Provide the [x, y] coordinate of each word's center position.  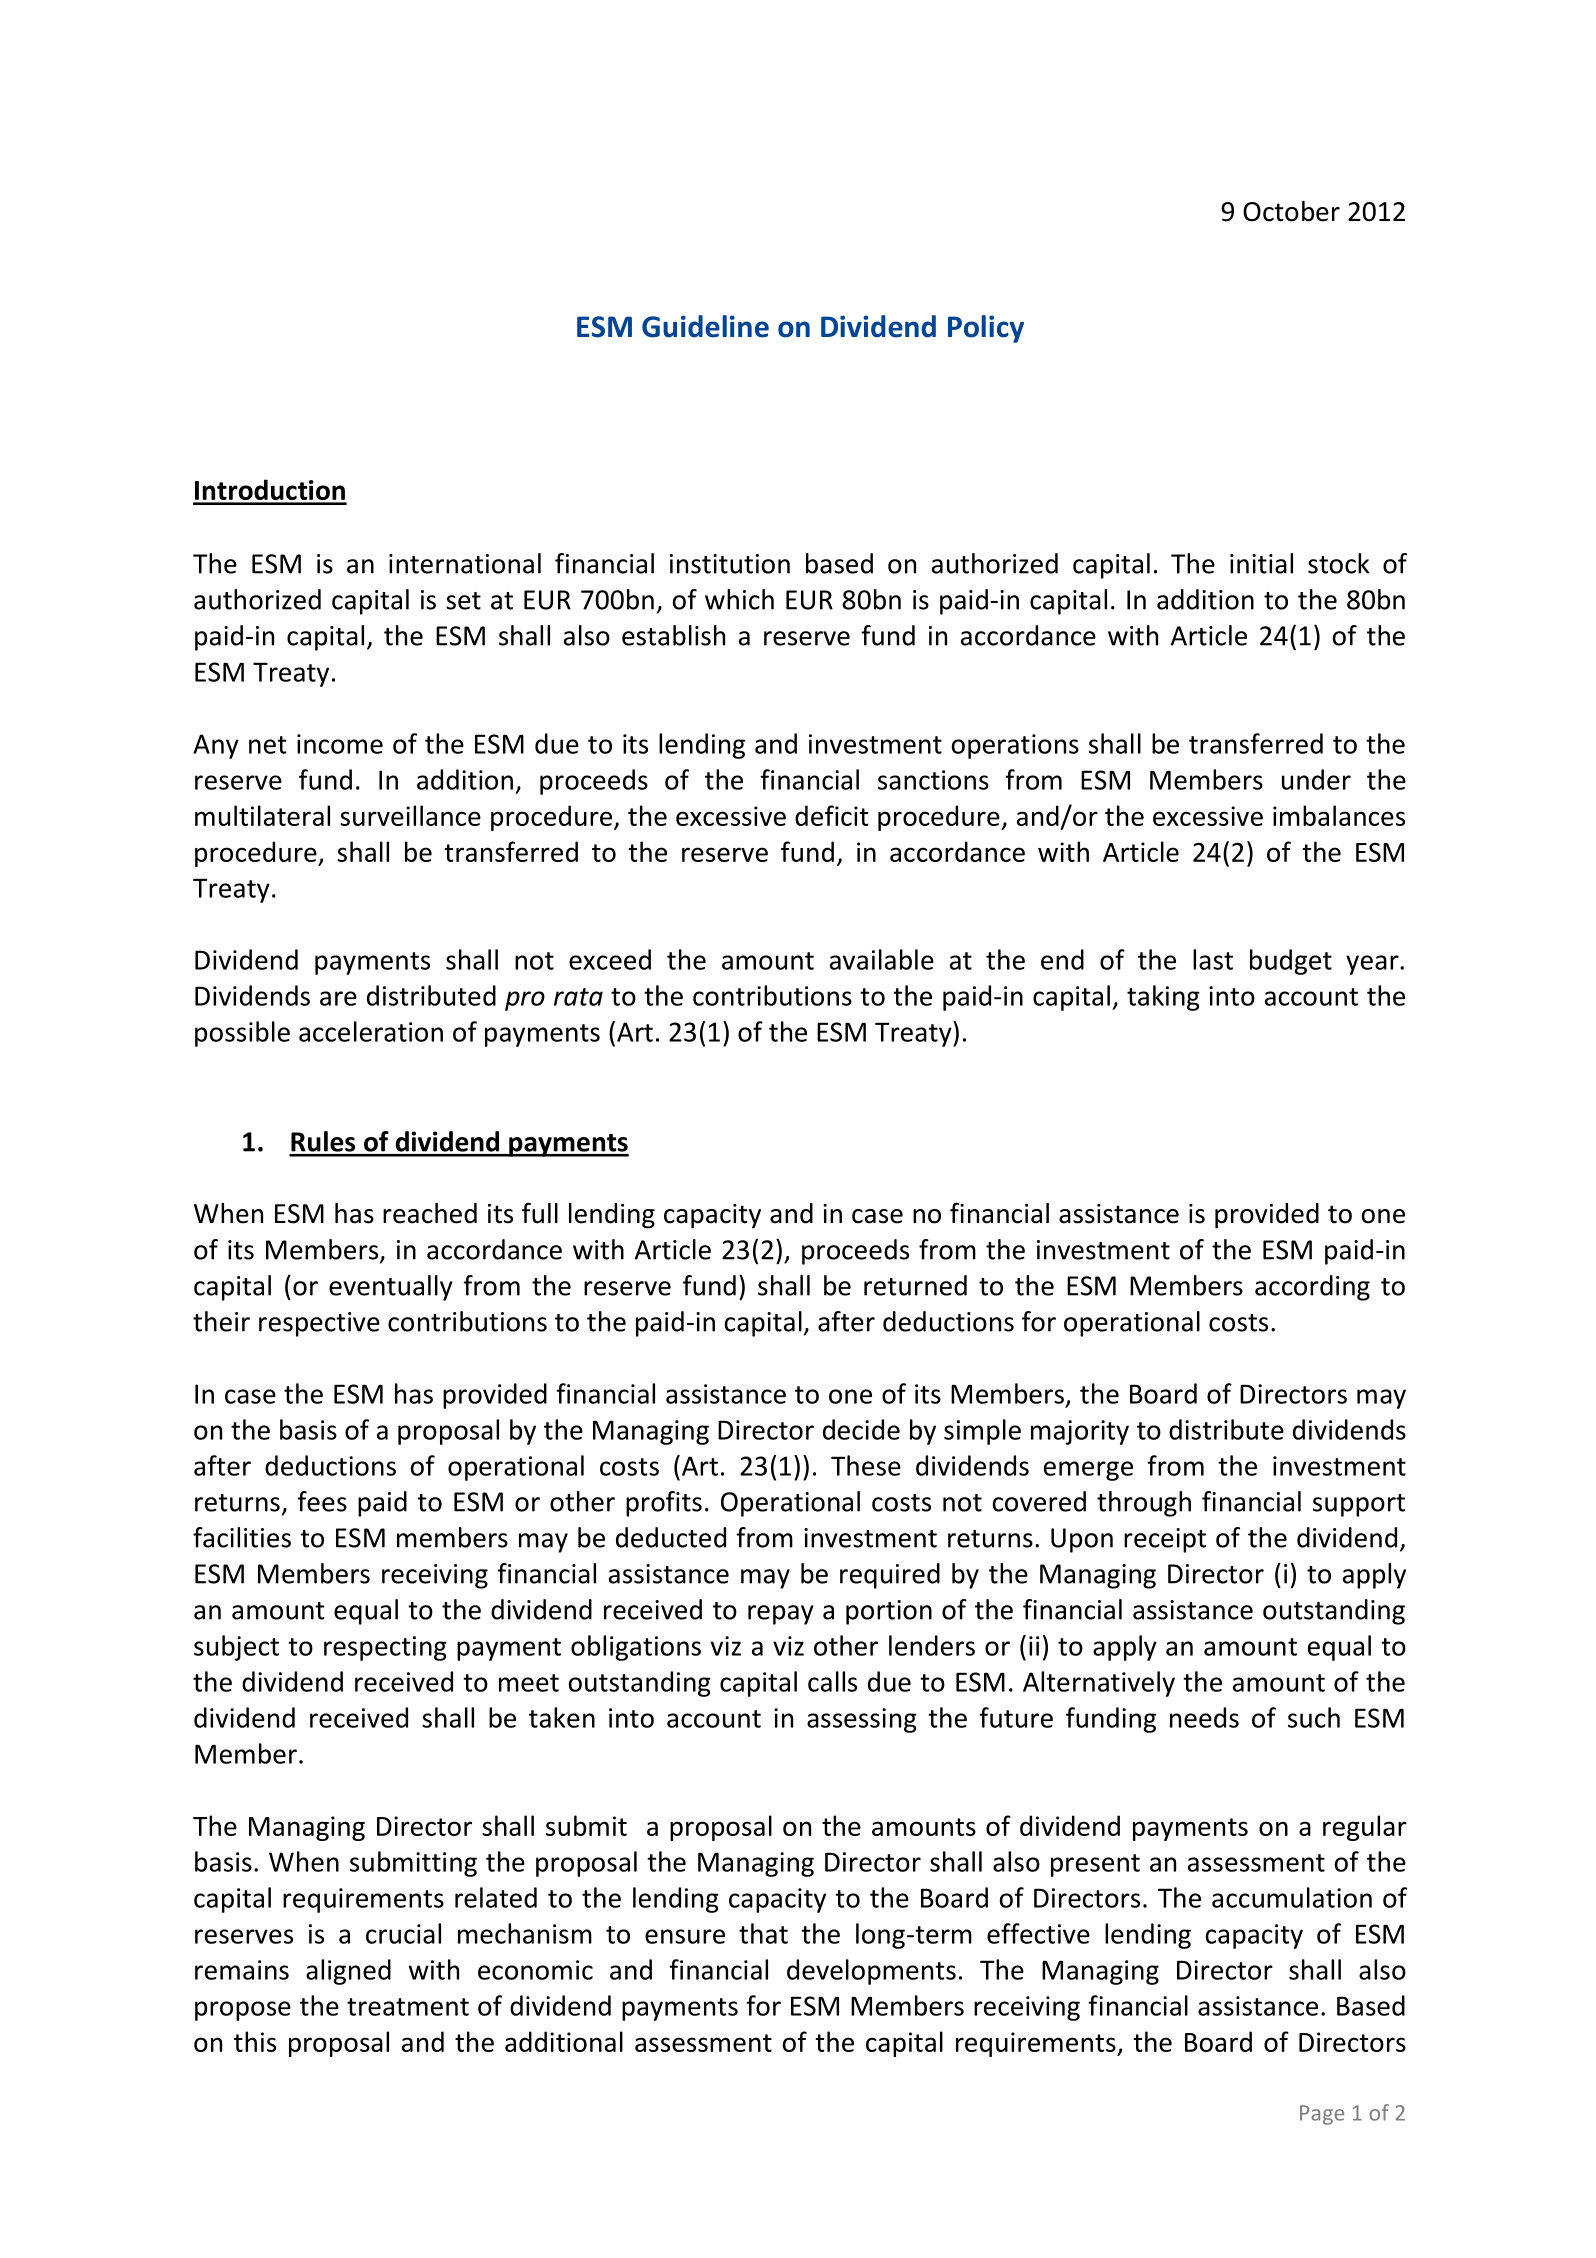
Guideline [705, 326]
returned [915, 1285]
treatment [408, 2007]
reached [430, 1213]
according [1312, 1288]
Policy [986, 329]
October [1291, 211]
